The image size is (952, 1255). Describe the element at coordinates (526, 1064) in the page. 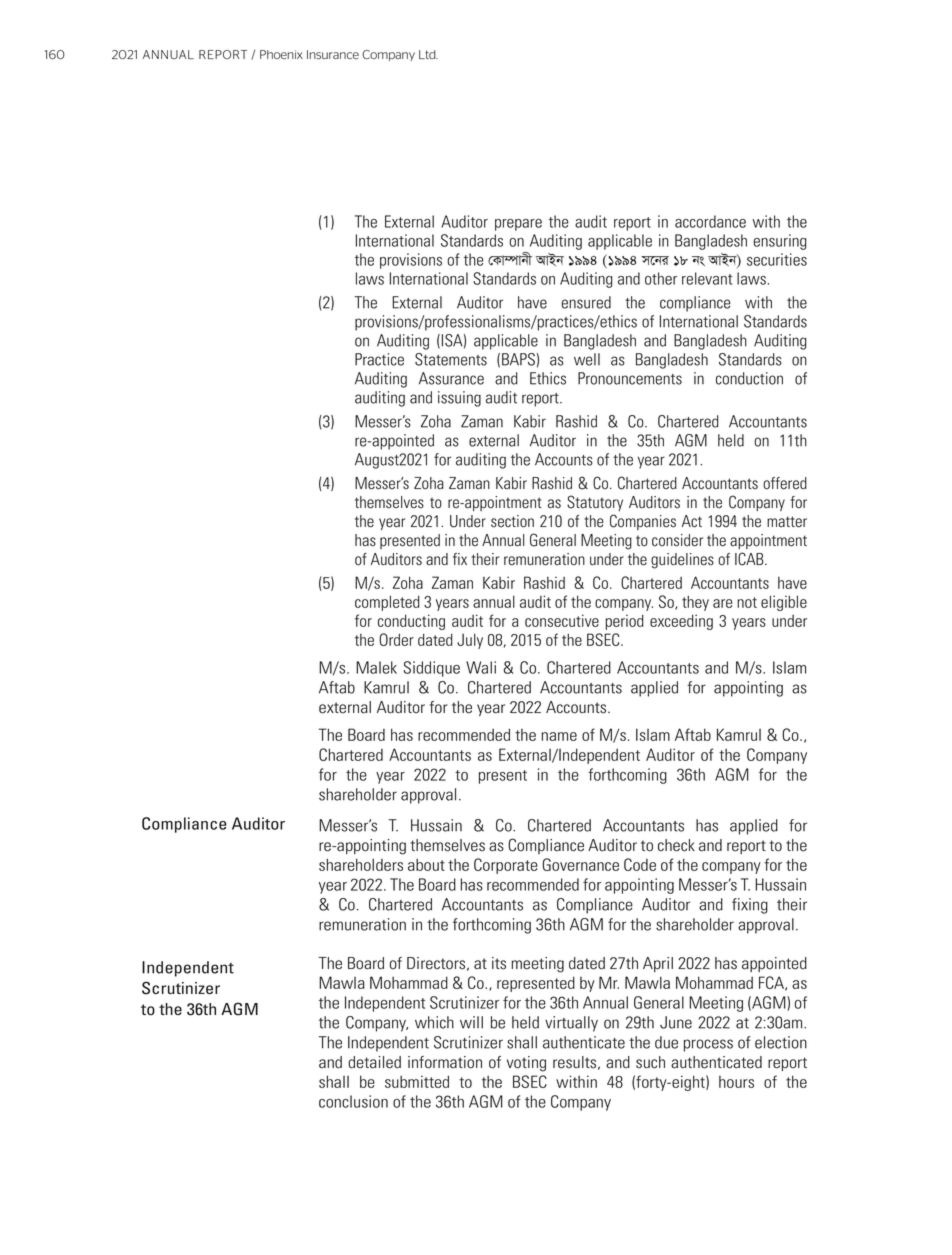

I see `voting` at that location.
